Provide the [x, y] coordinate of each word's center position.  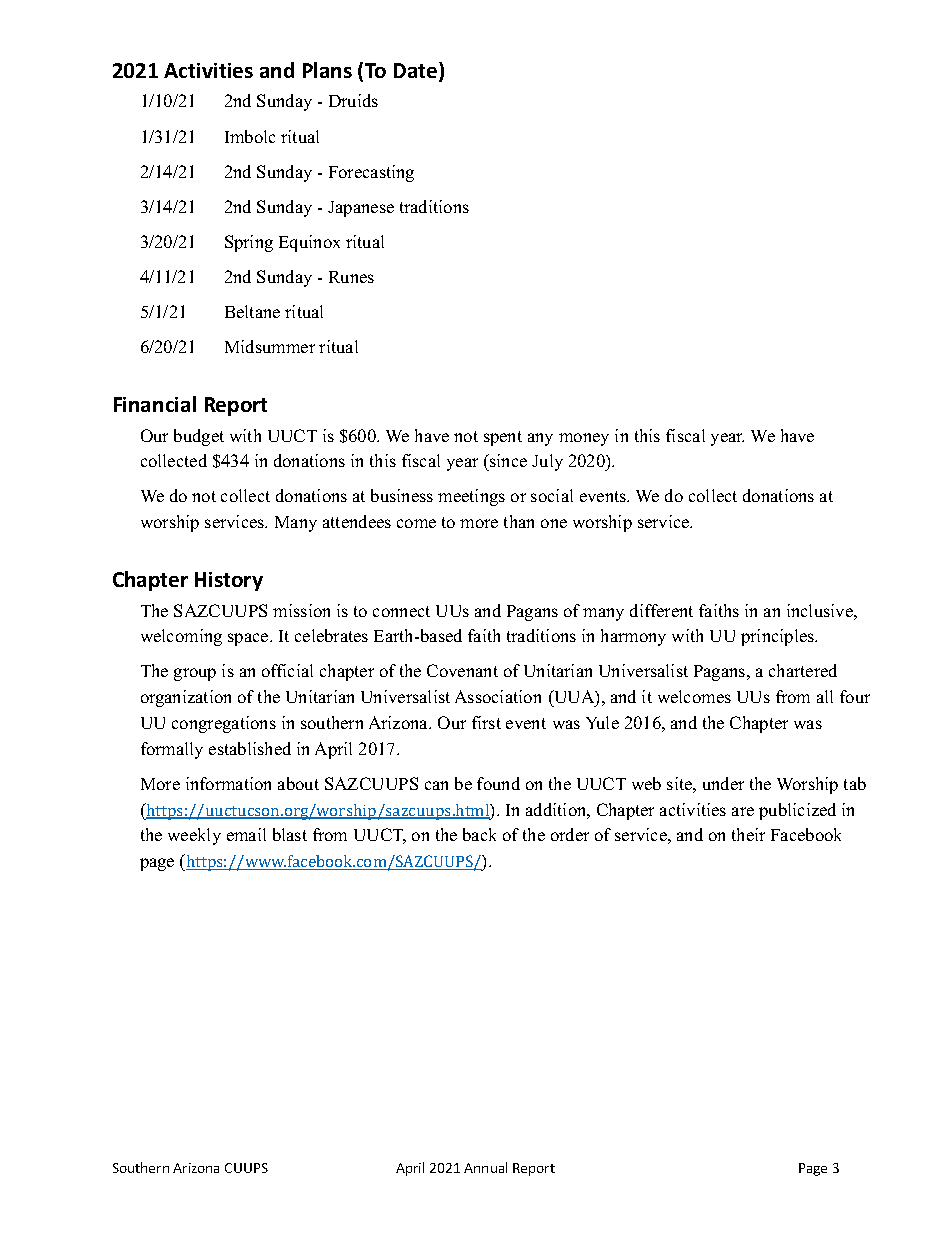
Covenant [462, 670]
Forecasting [371, 173]
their [748, 834]
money [584, 439]
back [479, 834]
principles [779, 637]
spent [503, 438]
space [249, 639]
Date [417, 71]
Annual [485, 1167]
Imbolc [250, 136]
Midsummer [270, 346]
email [246, 834]
